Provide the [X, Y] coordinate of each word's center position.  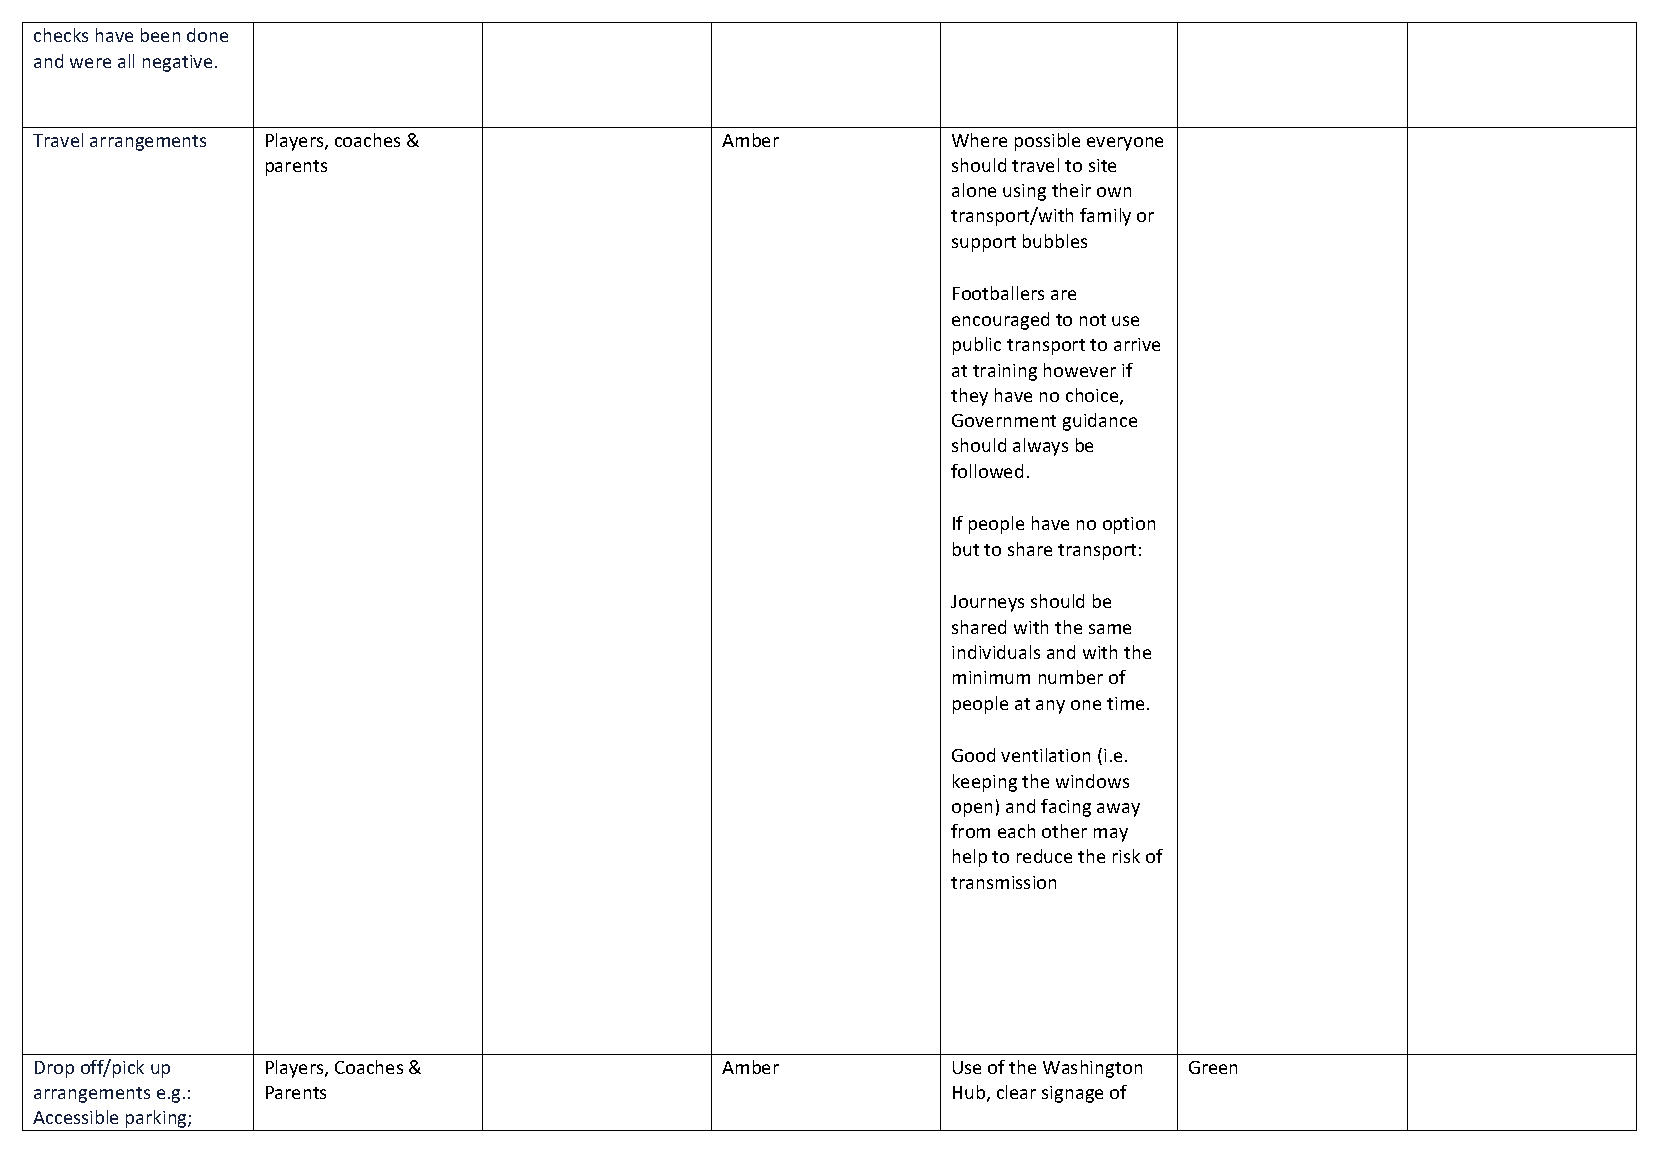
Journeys [987, 603]
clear [1016, 1092]
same [1110, 629]
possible [1047, 142]
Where [979, 140]
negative [177, 63]
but [966, 549]
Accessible [75, 1117]
